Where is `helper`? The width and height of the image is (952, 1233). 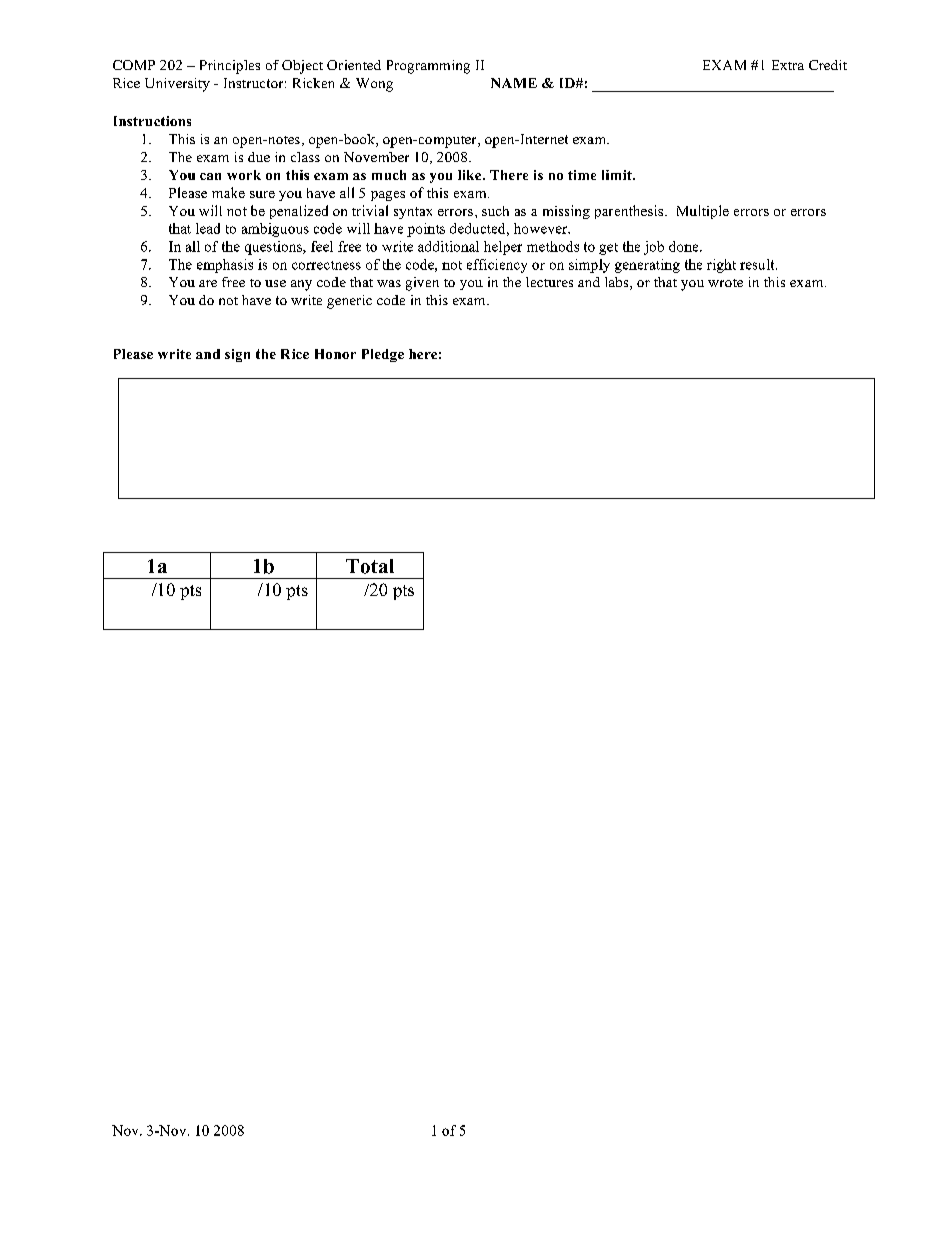
helper is located at coordinates (503, 248).
